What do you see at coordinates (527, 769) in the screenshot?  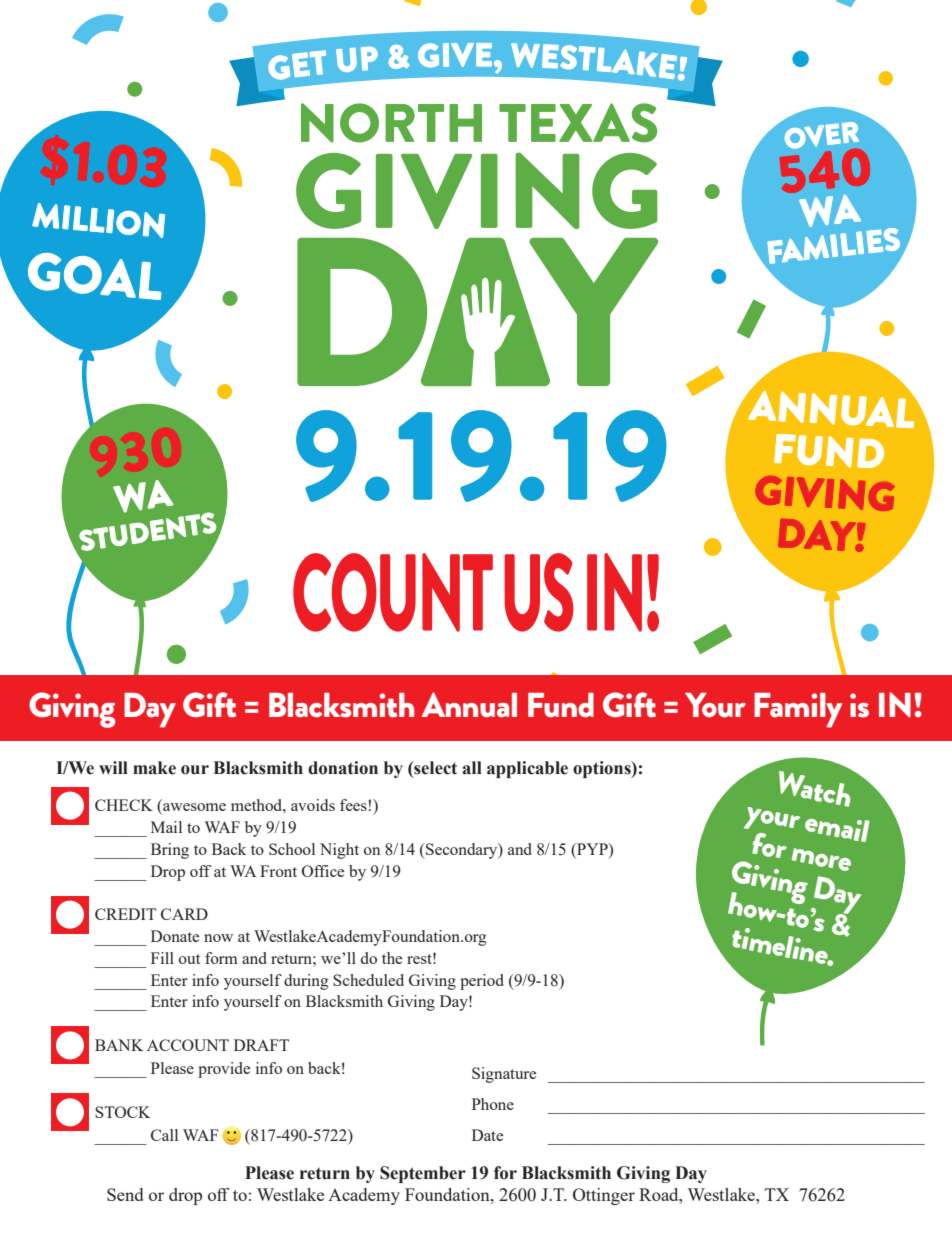 I see `applicable` at bounding box center [527, 769].
